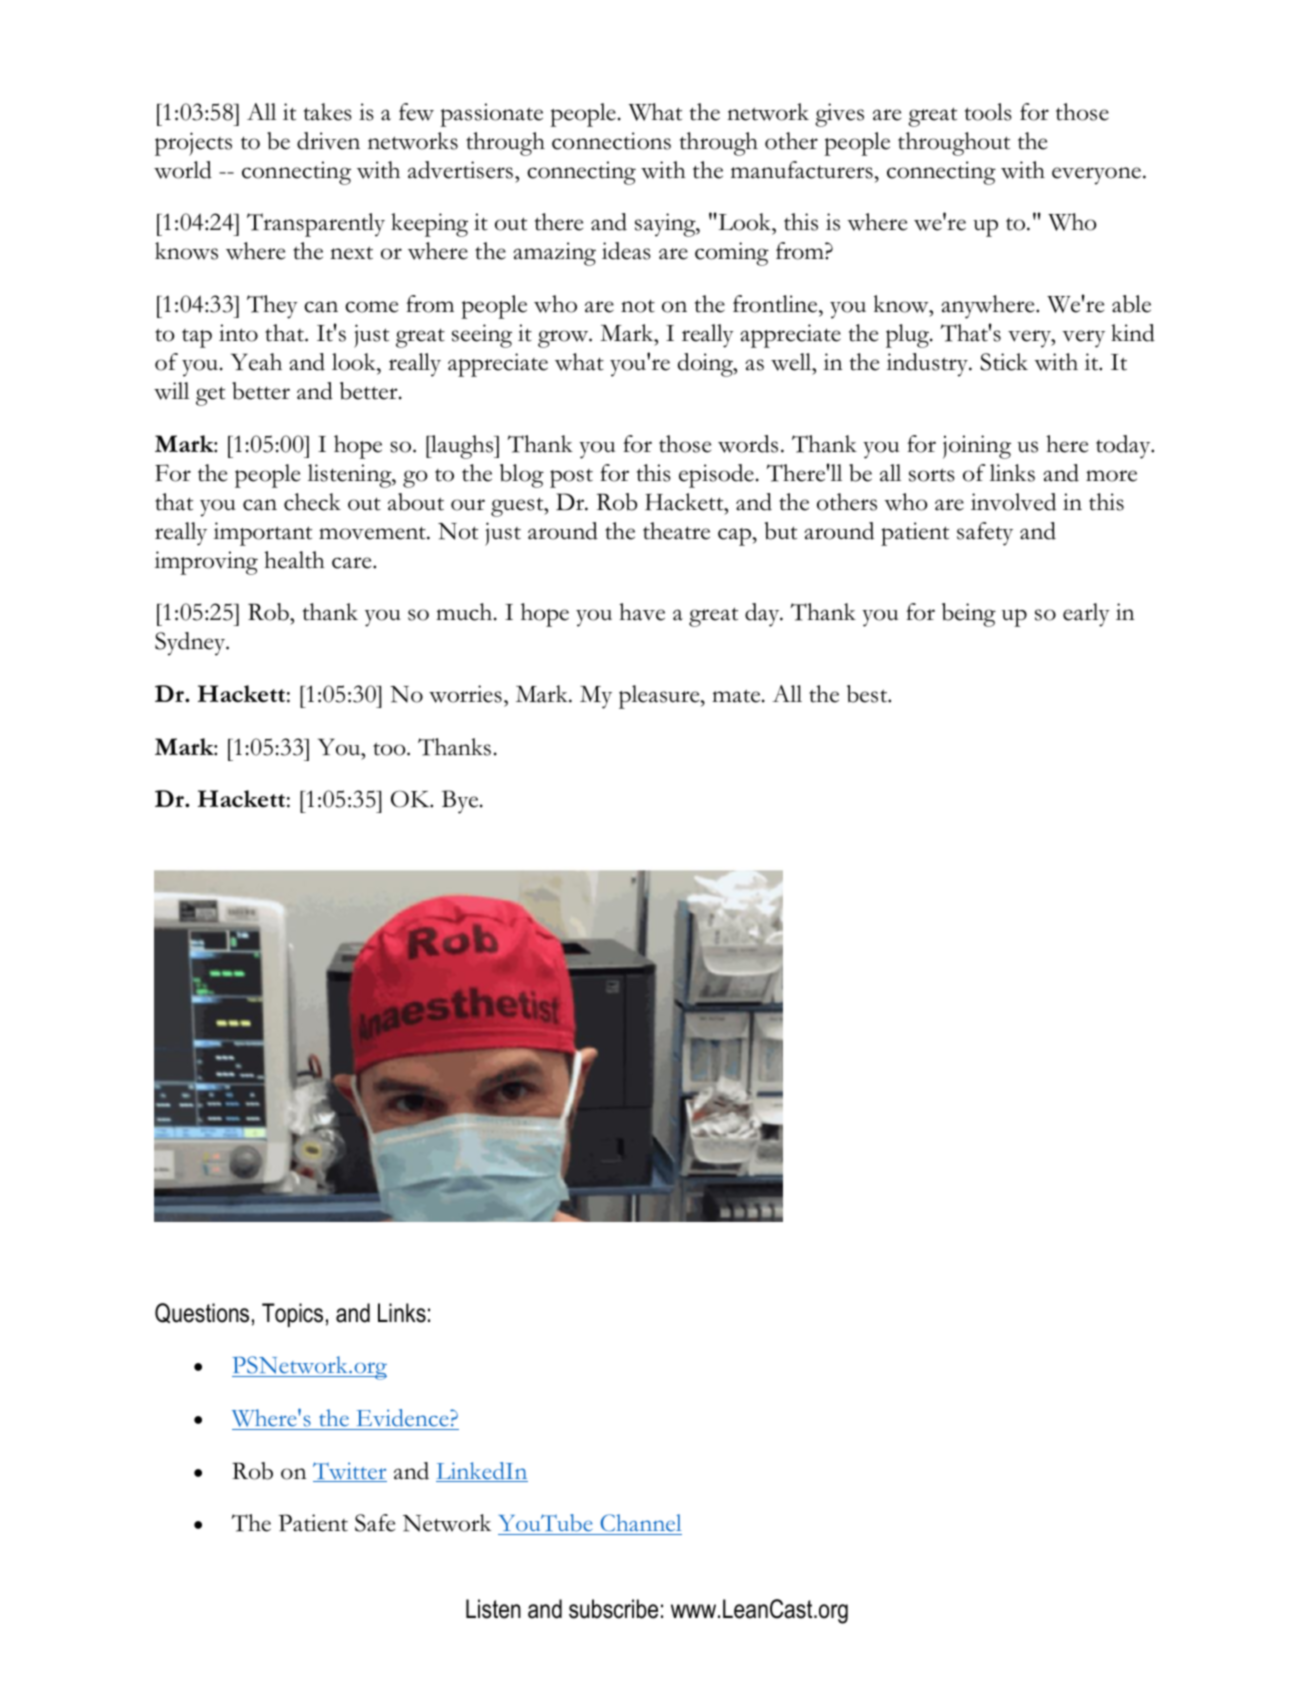 This screenshot has height=1701, width=1314. What do you see at coordinates (676, 531) in the screenshot?
I see `theatre` at bounding box center [676, 531].
